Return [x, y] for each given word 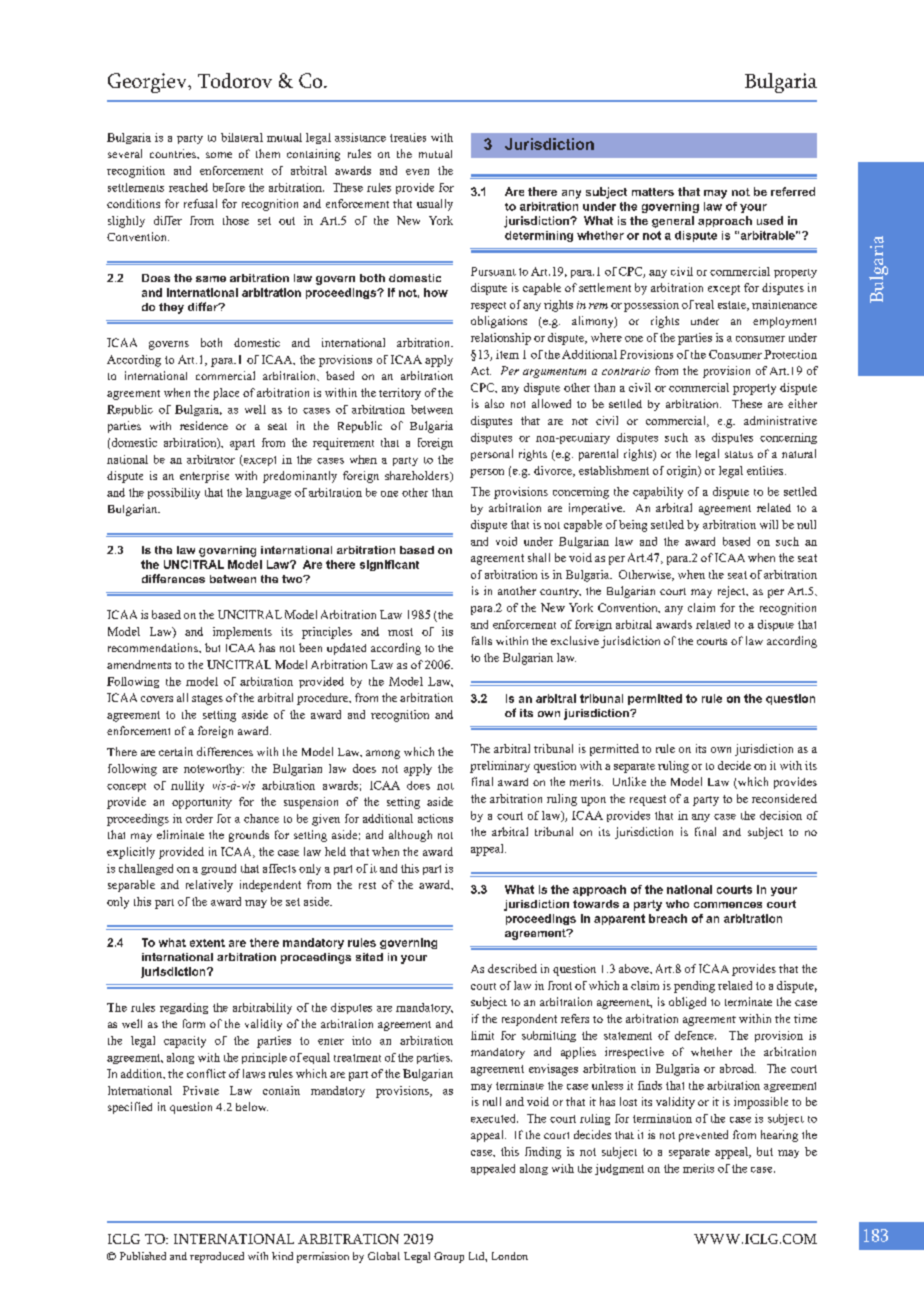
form [194, 1023]
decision [781, 815]
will [769, 524]
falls [482, 640]
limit [482, 1035]
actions [435, 818]
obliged [687, 1003]
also [494, 403]
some [219, 155]
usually [435, 205]
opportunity [202, 803]
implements [242, 633]
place [226, 394]
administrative [780, 420]
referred [793, 191]
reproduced [217, 1257]
